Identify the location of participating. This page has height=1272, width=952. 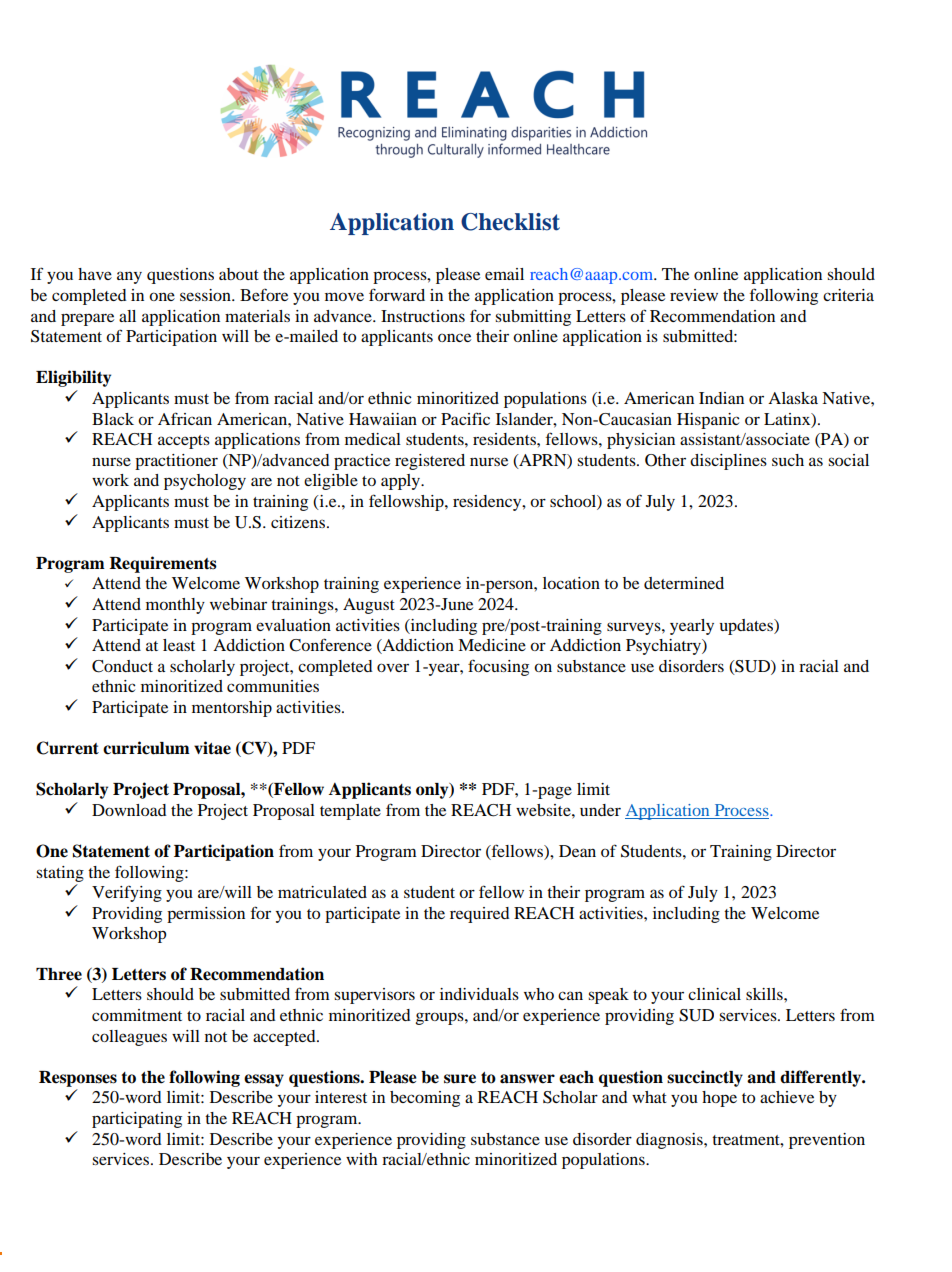
(137, 1120).
